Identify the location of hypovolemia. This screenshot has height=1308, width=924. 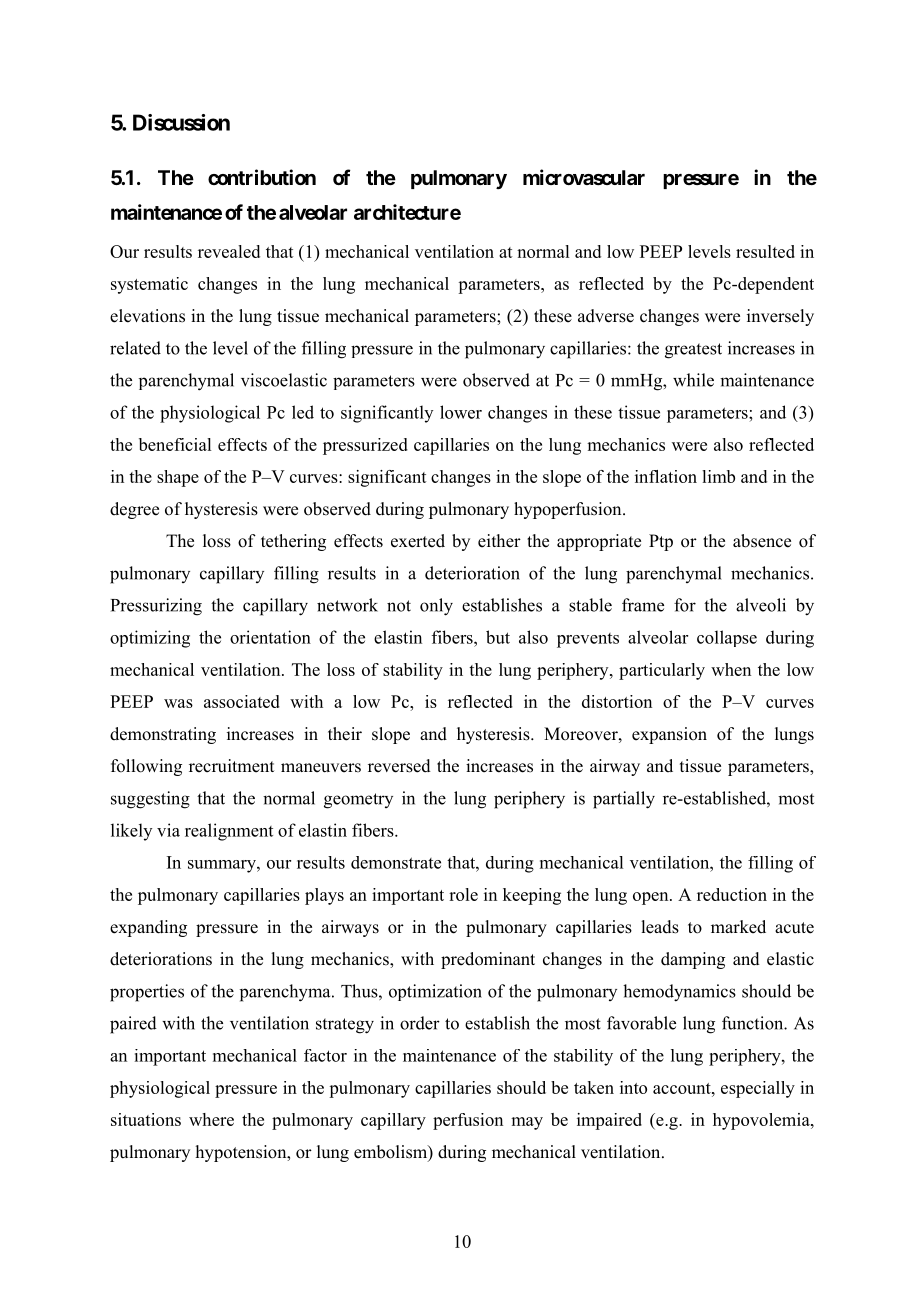
(762, 1121).
